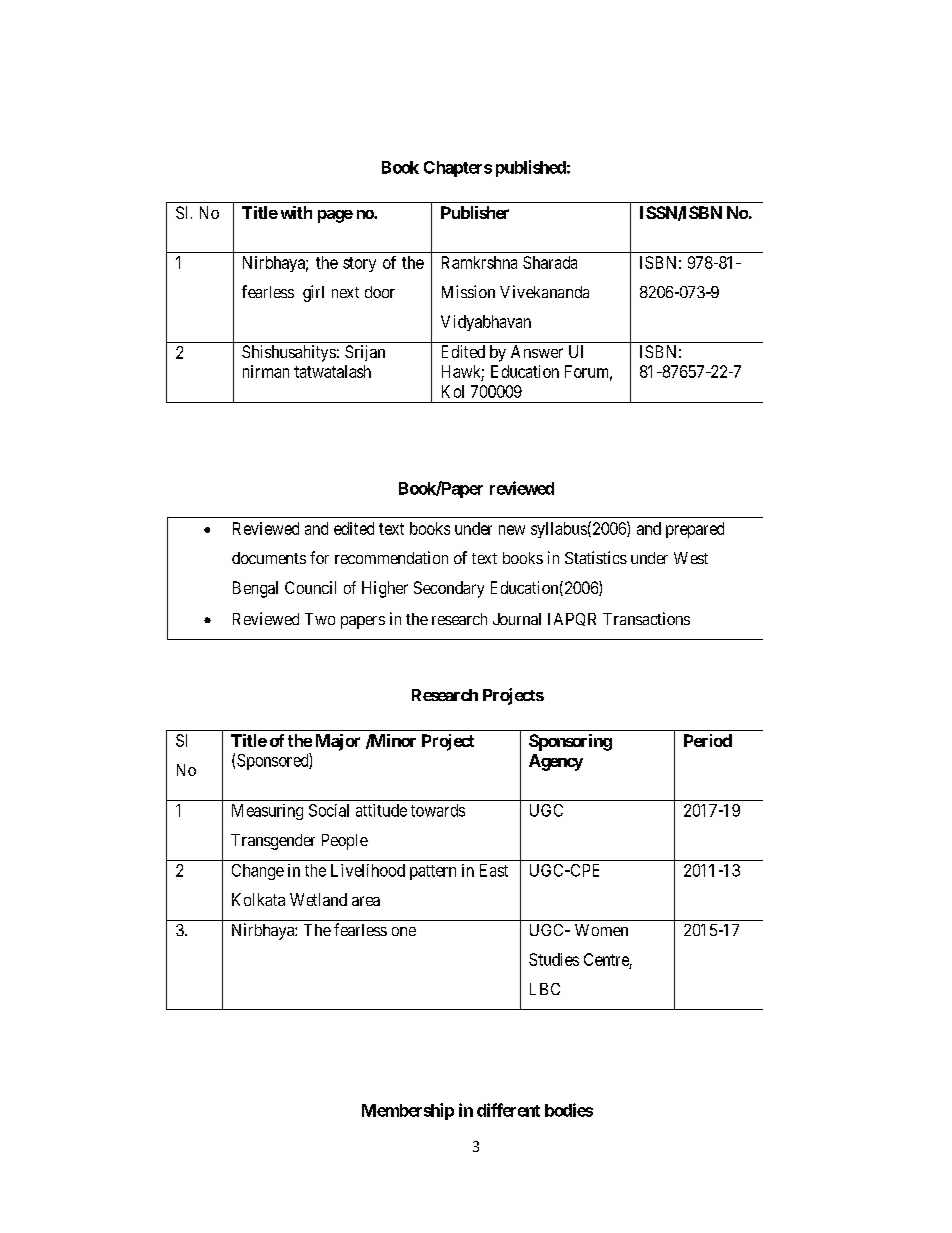 This document has width=952, height=1233. What do you see at coordinates (475, 212) in the document?
I see `Publisher` at bounding box center [475, 212].
